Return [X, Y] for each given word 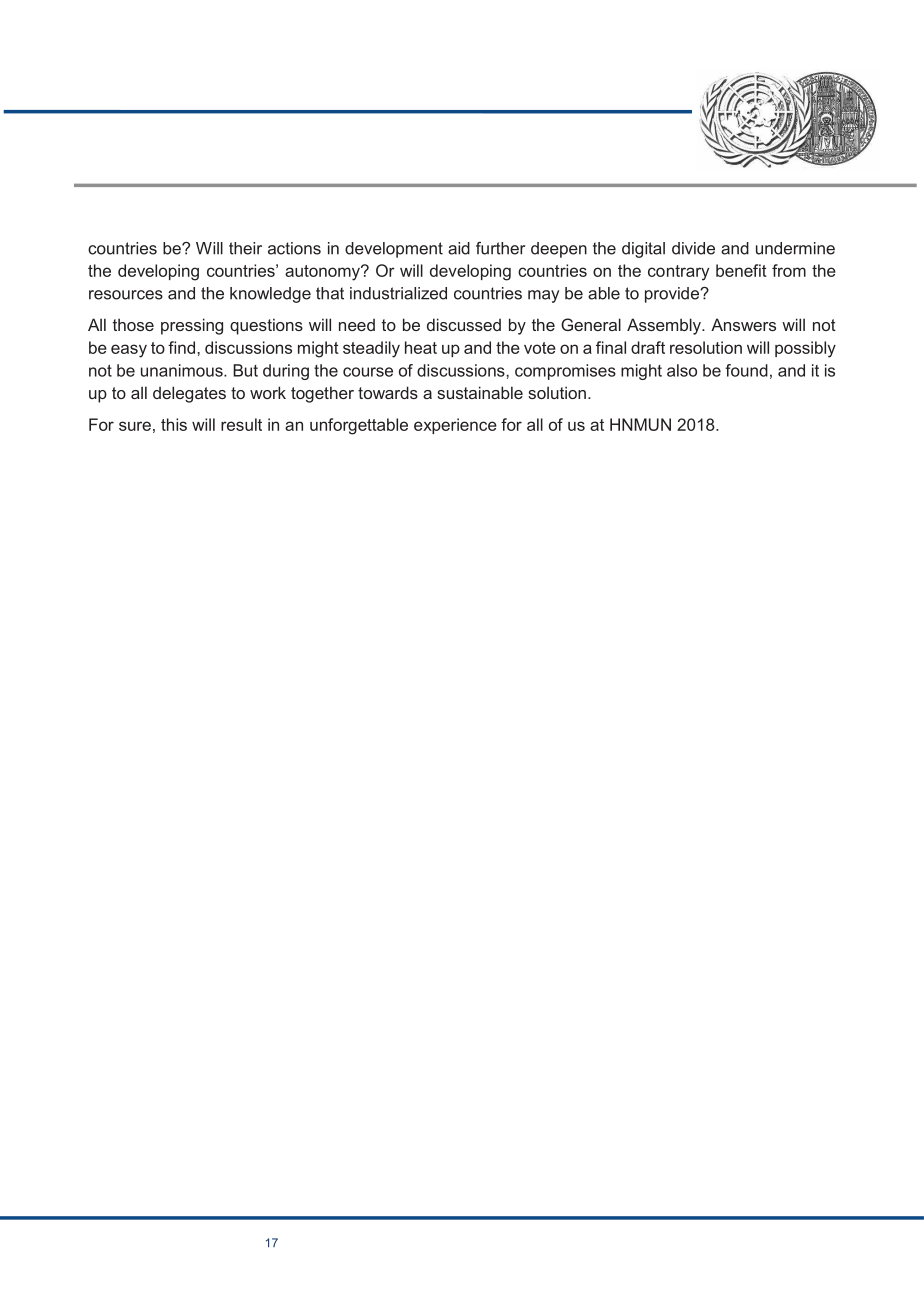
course [368, 372]
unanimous [183, 370]
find [183, 347]
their [245, 248]
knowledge [270, 295]
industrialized [398, 293]
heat [421, 347]
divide [693, 248]
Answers [743, 324]
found [746, 370]
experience [455, 426]
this [174, 424]
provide [673, 295]
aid [459, 248]
